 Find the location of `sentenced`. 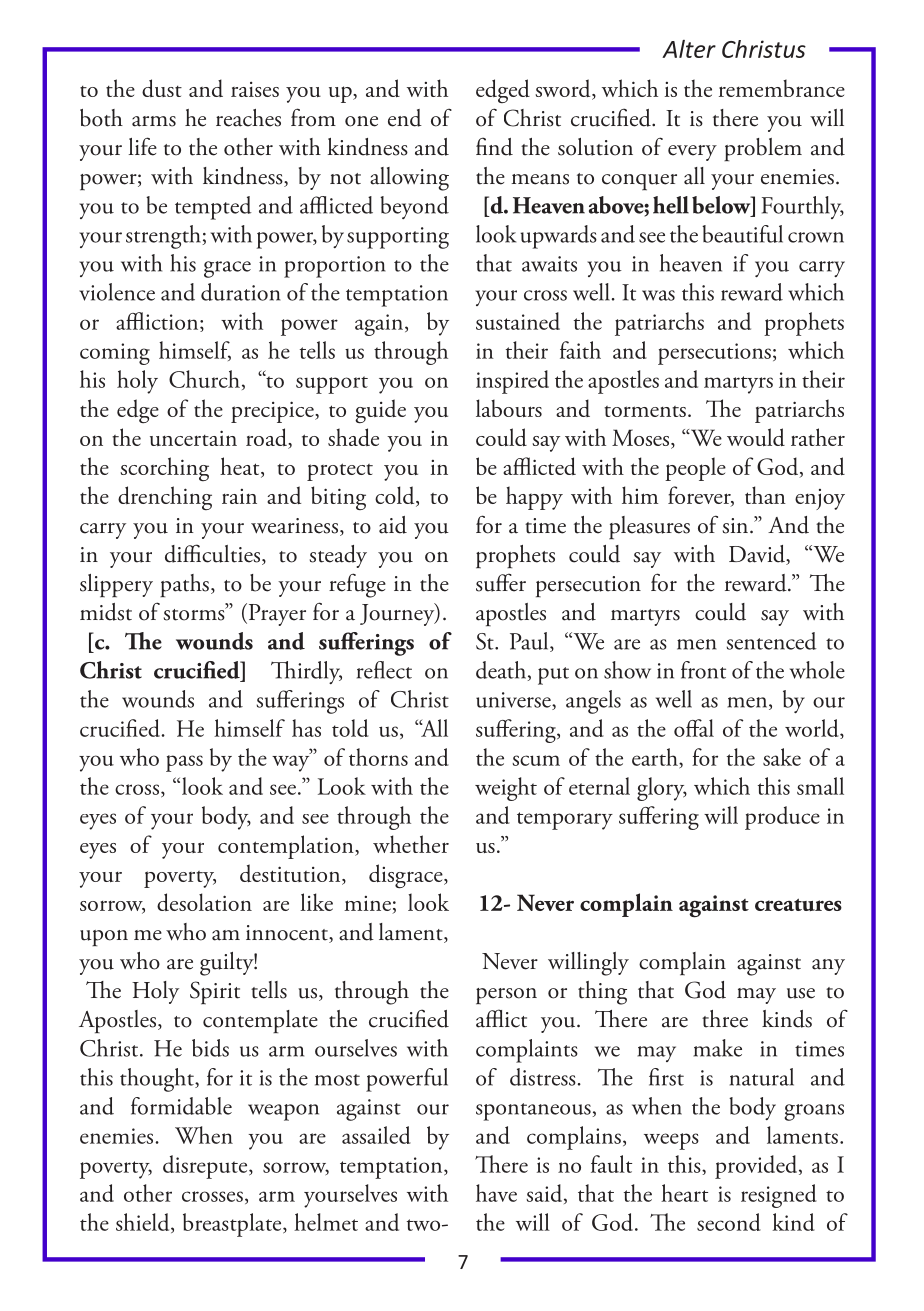

sentenced is located at coordinates (771, 641).
